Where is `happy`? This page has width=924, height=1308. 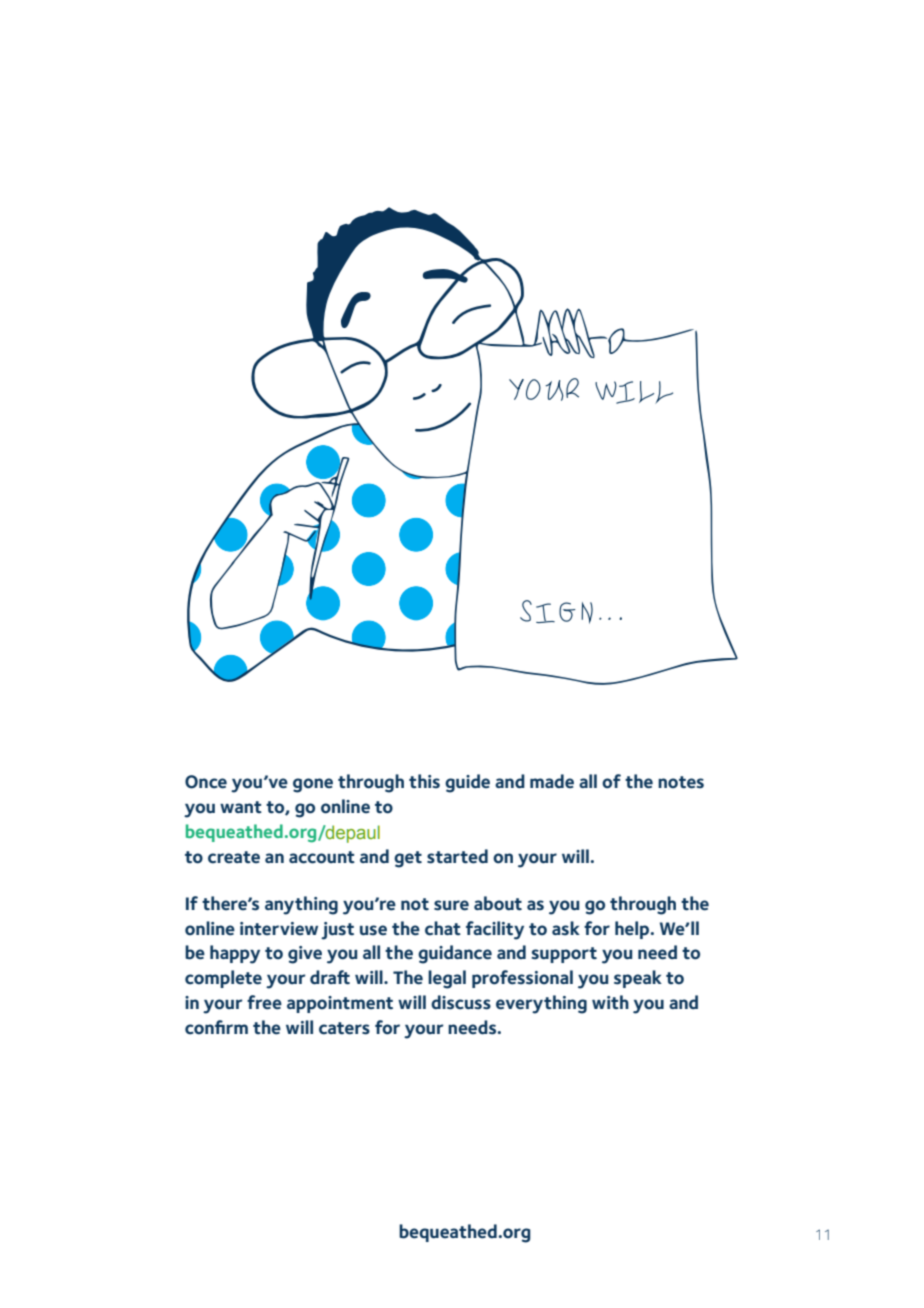 happy is located at coordinates (235, 954).
